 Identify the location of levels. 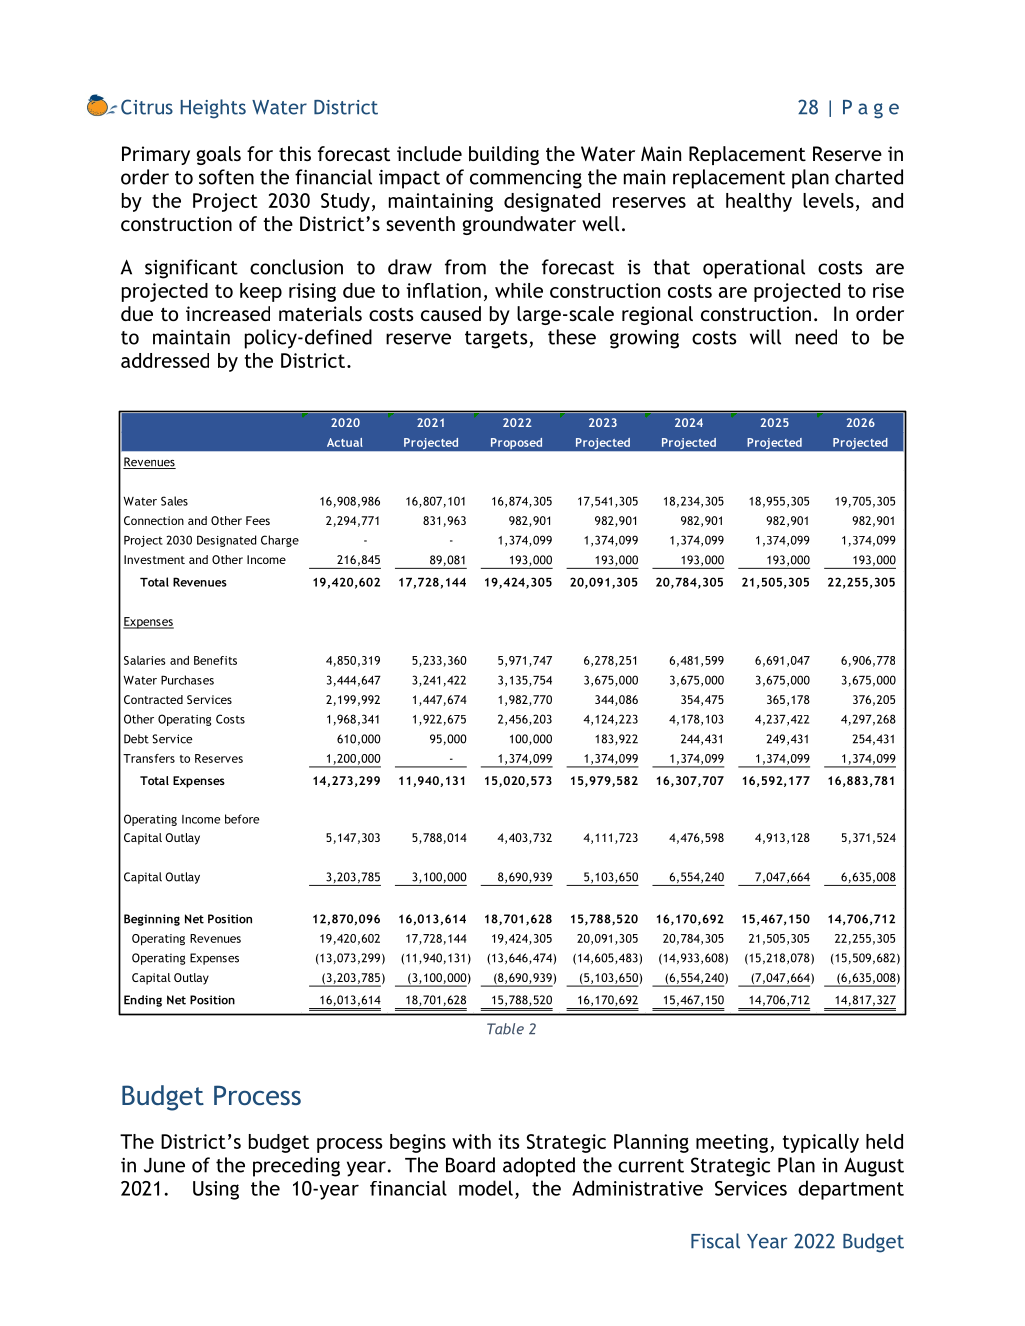
(828, 200).
